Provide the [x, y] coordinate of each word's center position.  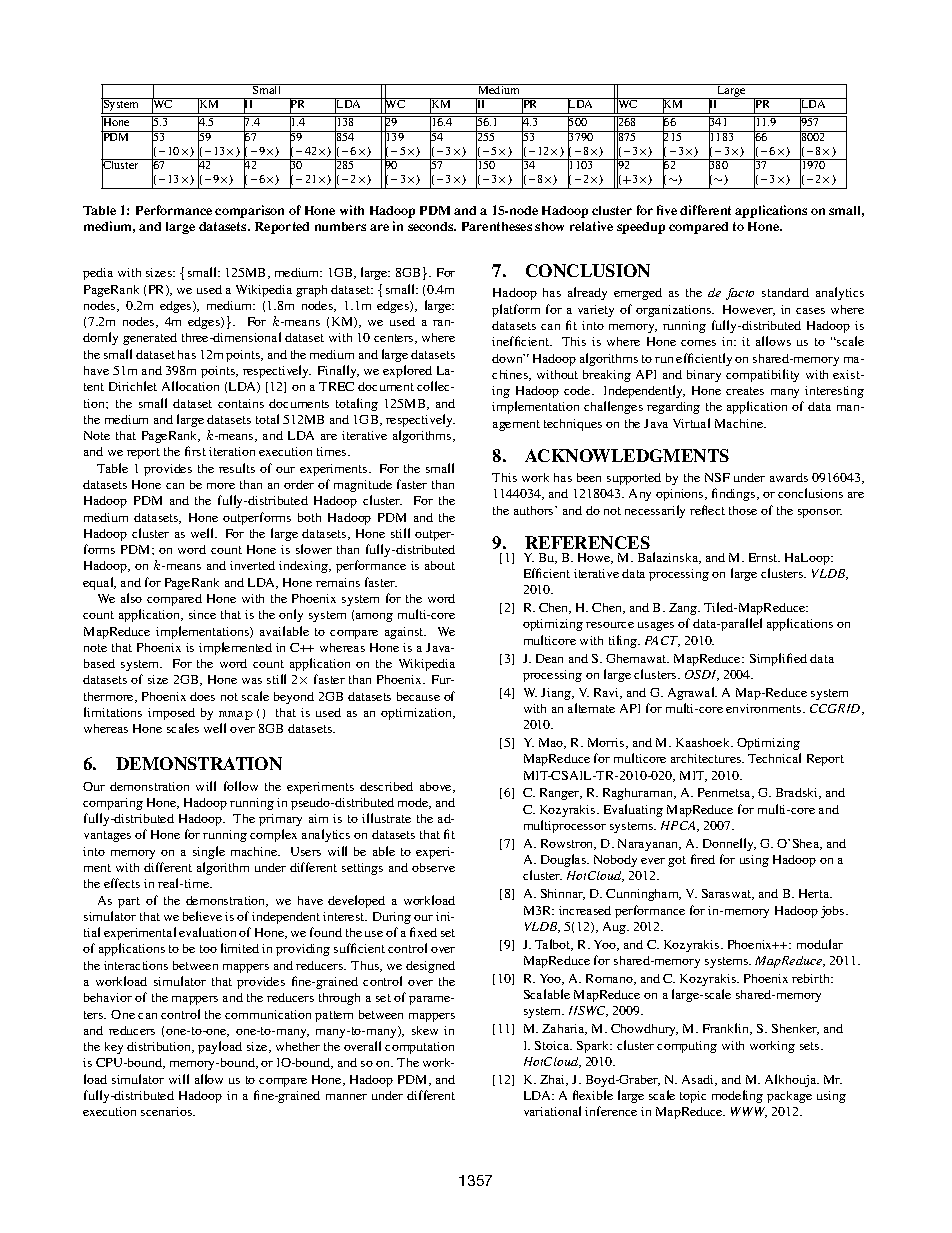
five [667, 210]
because [418, 696]
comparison [249, 211]
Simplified [778, 659]
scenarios [168, 1111]
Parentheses [497, 226]
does [202, 696]
